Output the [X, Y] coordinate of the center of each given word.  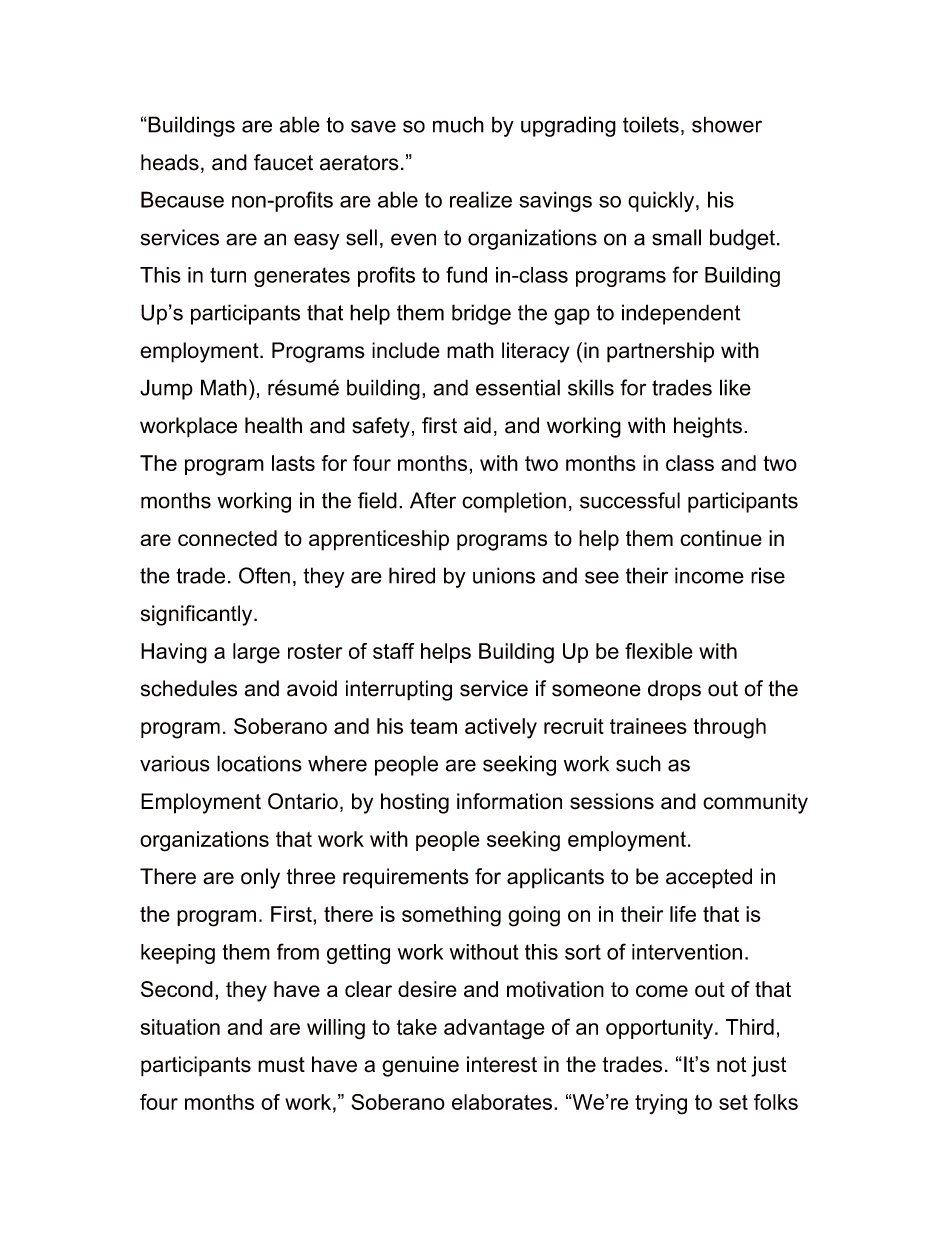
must [281, 1065]
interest [502, 1064]
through [729, 728]
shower [727, 124]
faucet [283, 162]
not [732, 1065]
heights [708, 427]
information [509, 801]
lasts [293, 463]
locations [259, 763]
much [458, 124]
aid [477, 425]
